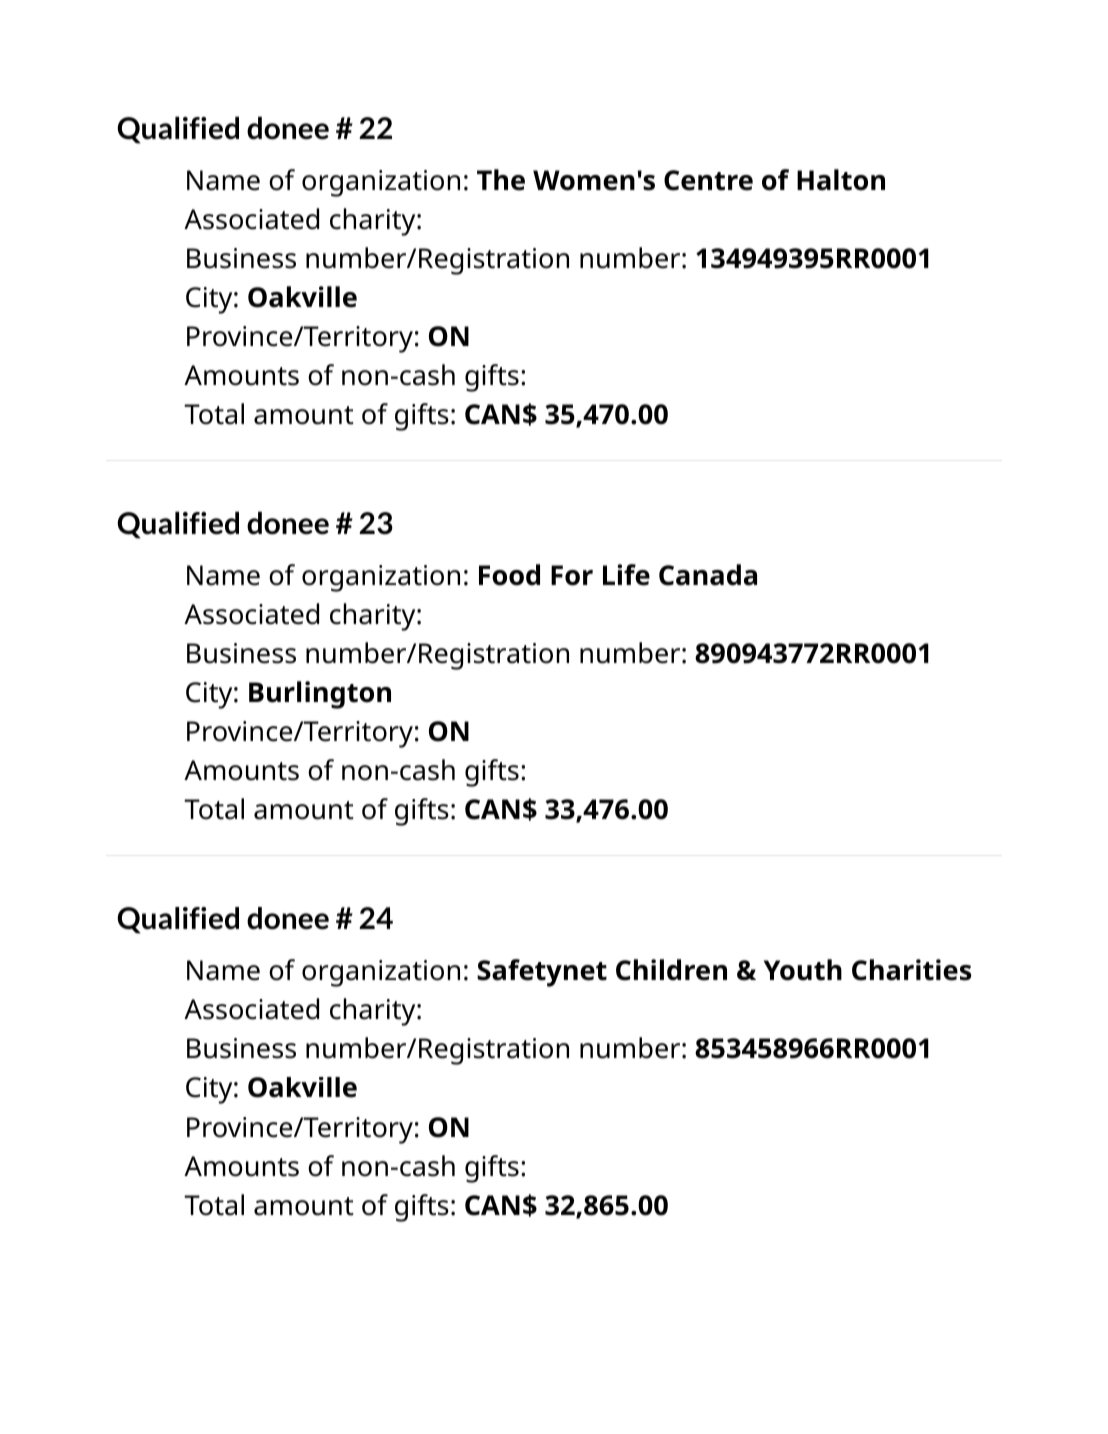  What do you see at coordinates (626, 575) in the page?
I see `Life` at bounding box center [626, 575].
